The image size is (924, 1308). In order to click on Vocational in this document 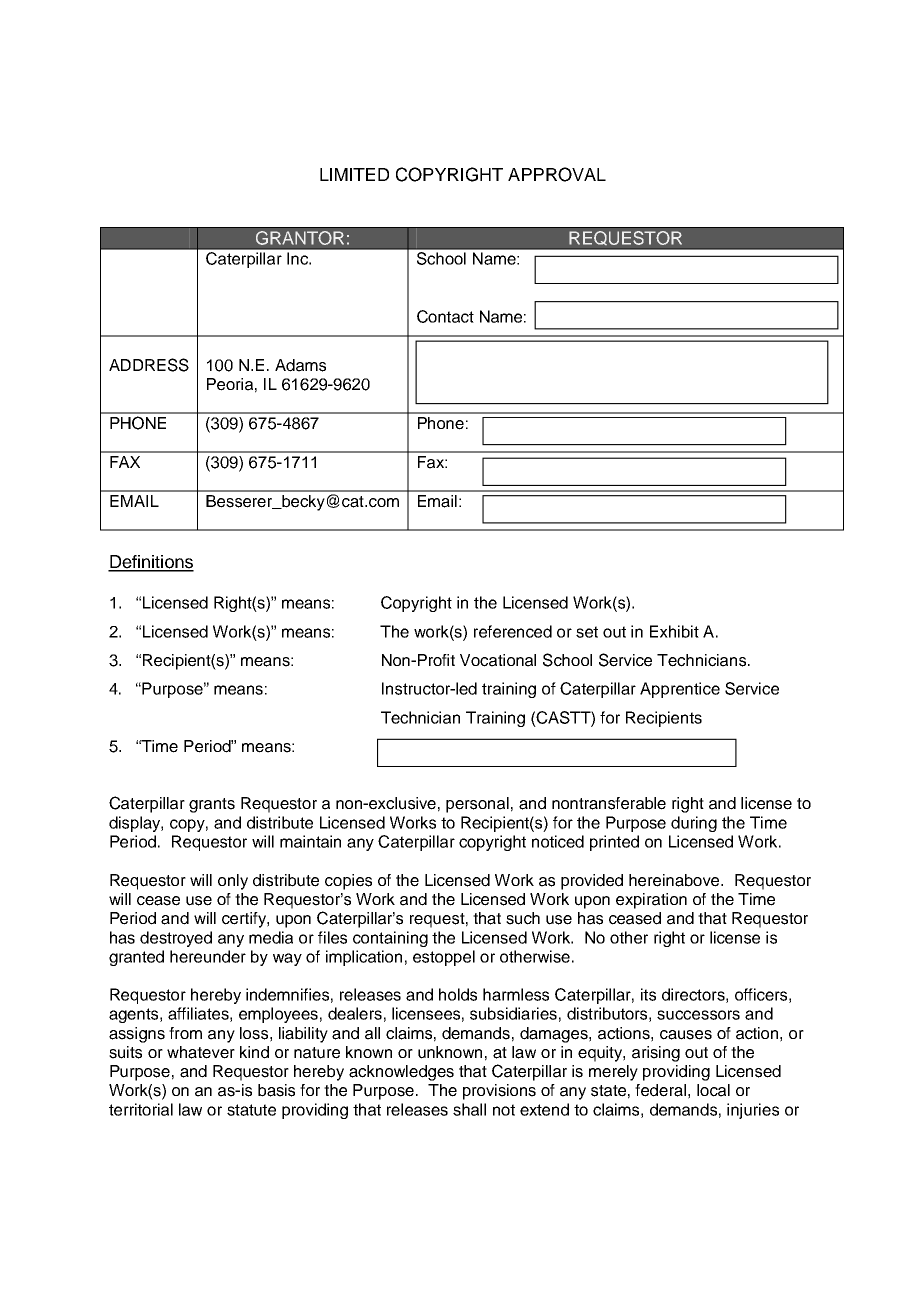, I will do `click(498, 660)`.
